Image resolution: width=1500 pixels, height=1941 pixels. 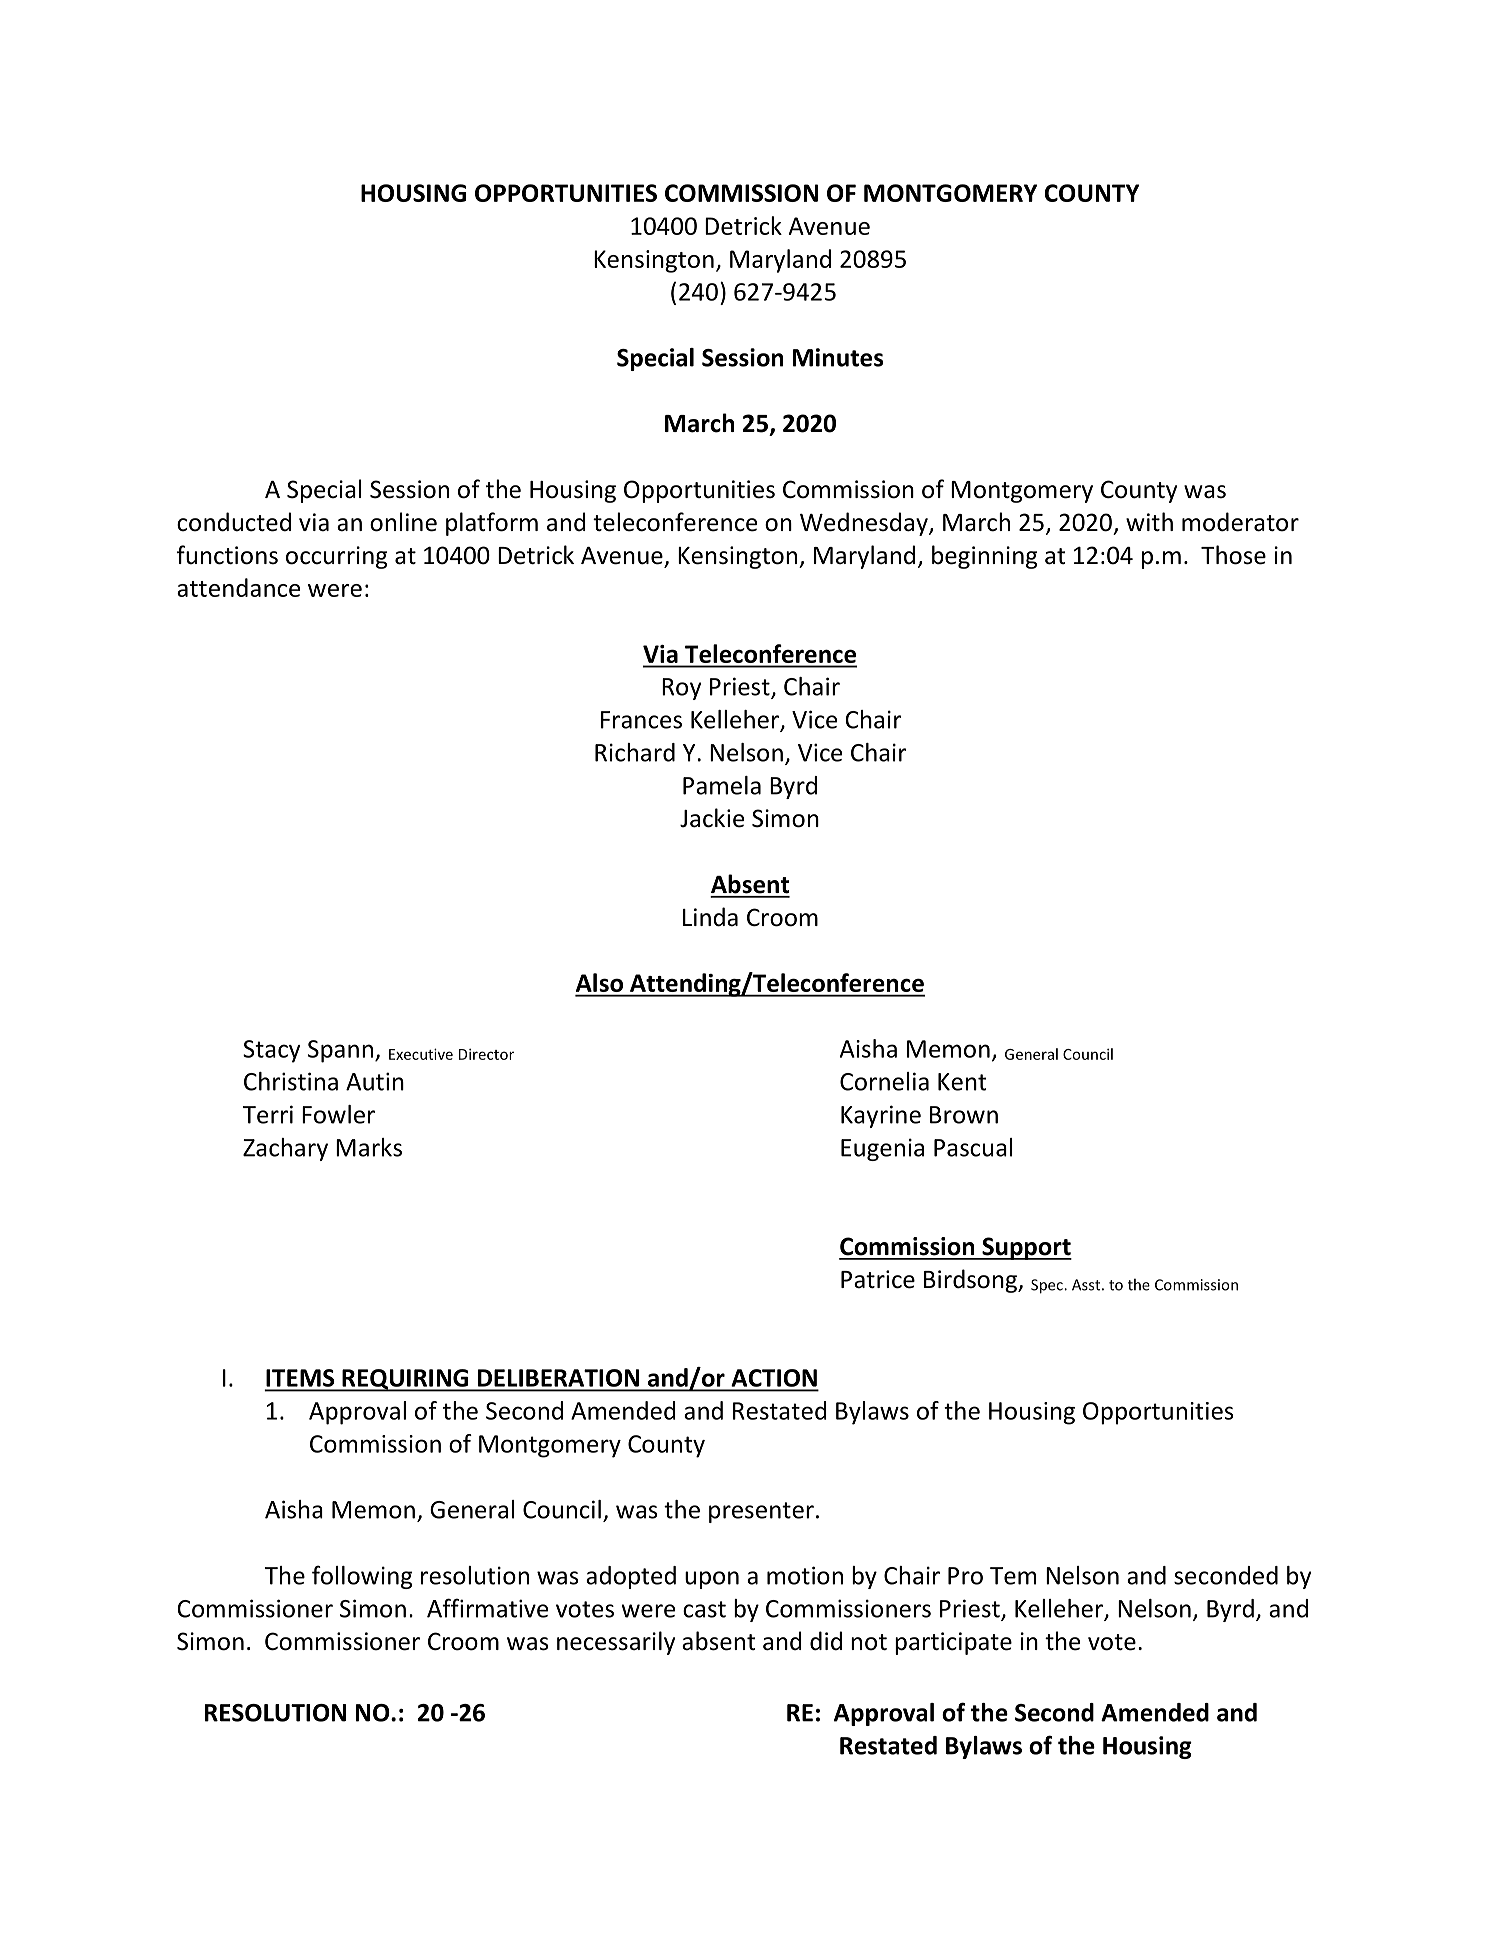 What do you see at coordinates (1149, 522) in the page?
I see `with` at bounding box center [1149, 522].
